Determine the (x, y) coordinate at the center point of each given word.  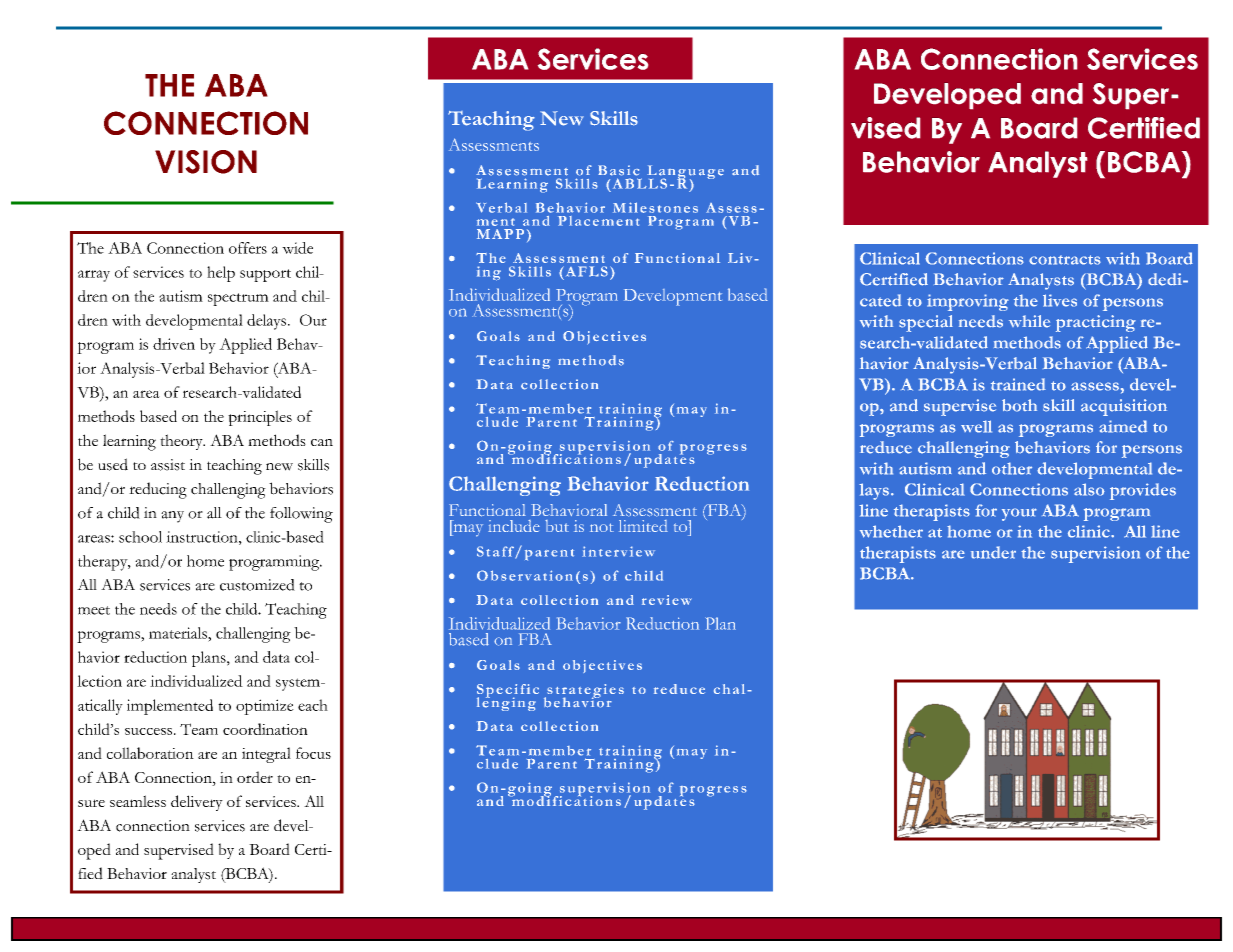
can (322, 442)
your (1019, 514)
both (1019, 405)
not (602, 527)
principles (260, 418)
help (221, 274)
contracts (1065, 260)
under (993, 552)
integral (266, 755)
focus (313, 753)
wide (297, 248)
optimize (265, 707)
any (172, 517)
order (255, 777)
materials (179, 633)
